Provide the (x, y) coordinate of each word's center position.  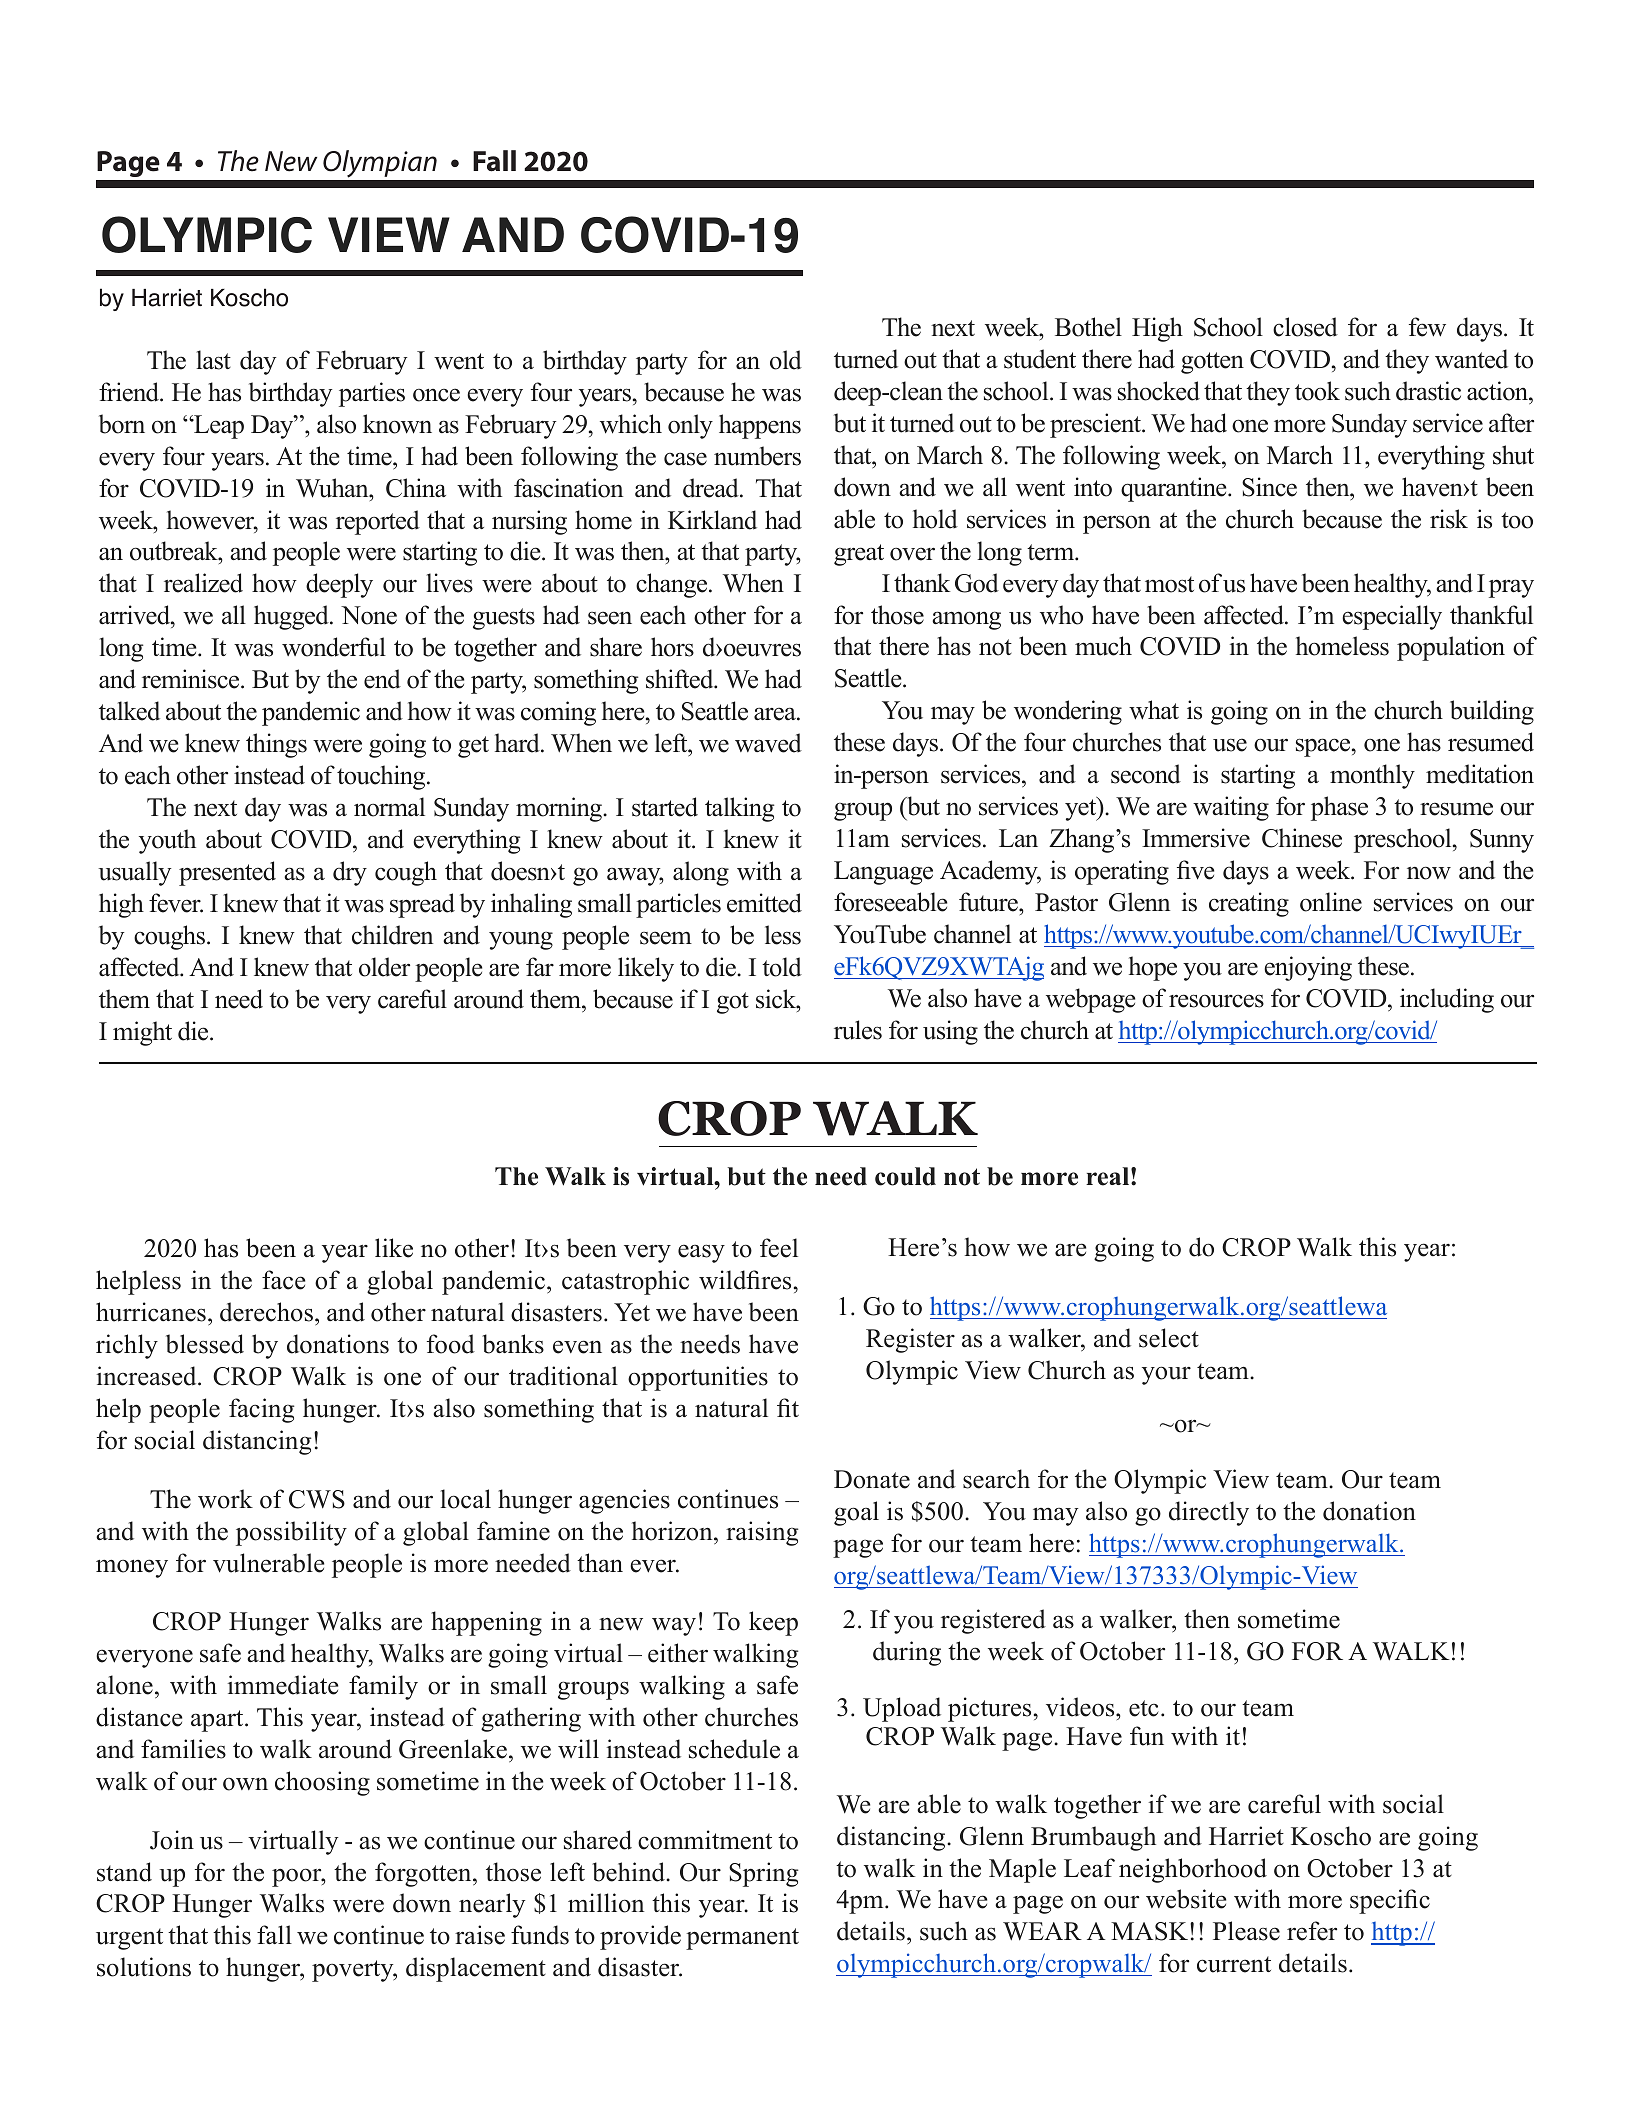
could (905, 1176)
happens (760, 426)
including (1447, 1000)
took (1317, 391)
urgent (129, 1939)
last (213, 360)
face (283, 1280)
